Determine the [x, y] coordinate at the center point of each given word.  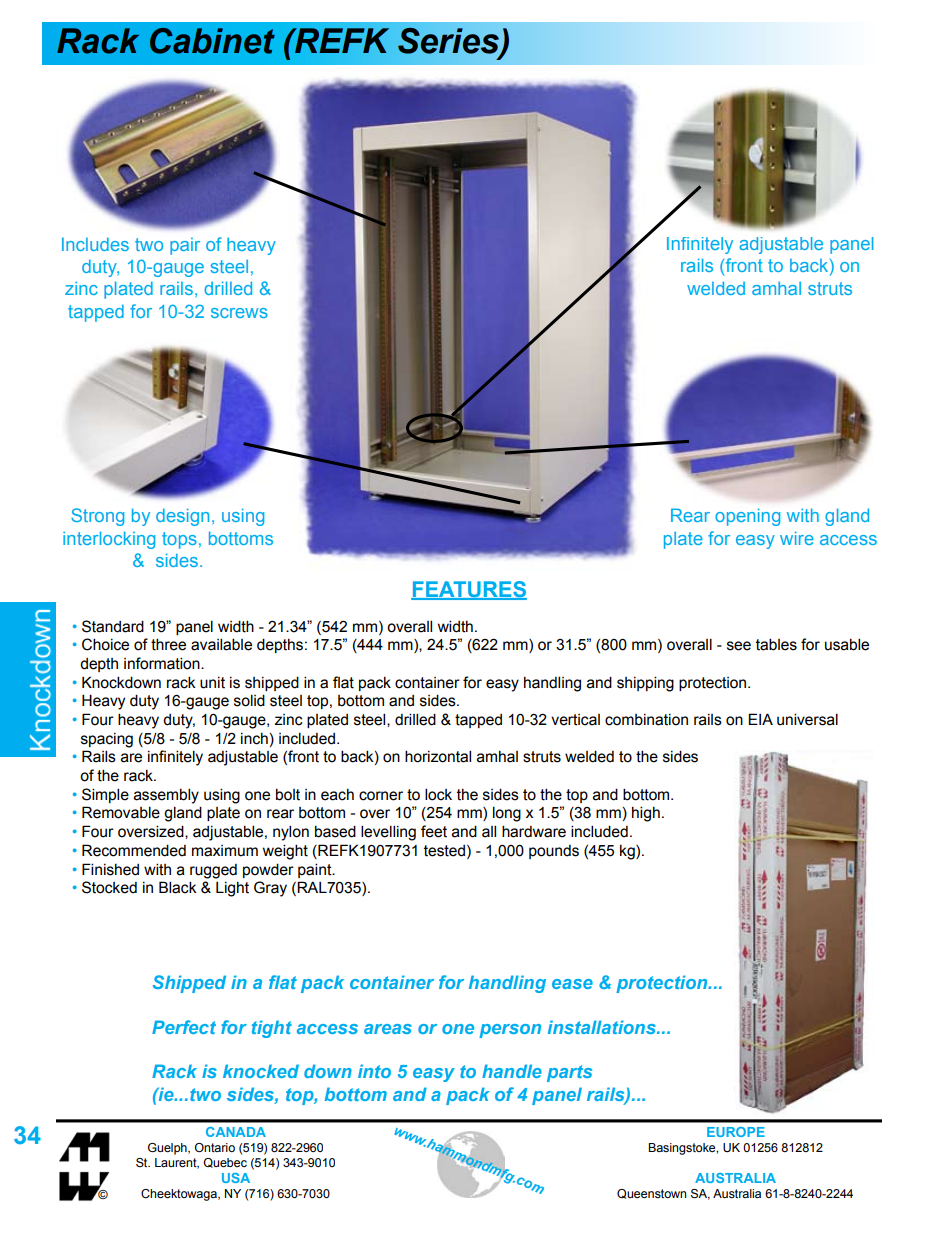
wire [797, 538]
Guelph [168, 1149]
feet [434, 831]
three [168, 644]
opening [747, 517]
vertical [575, 720]
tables [776, 644]
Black [178, 887]
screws [239, 313]
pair [185, 246]
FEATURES [469, 590]
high [646, 814]
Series [449, 42]
